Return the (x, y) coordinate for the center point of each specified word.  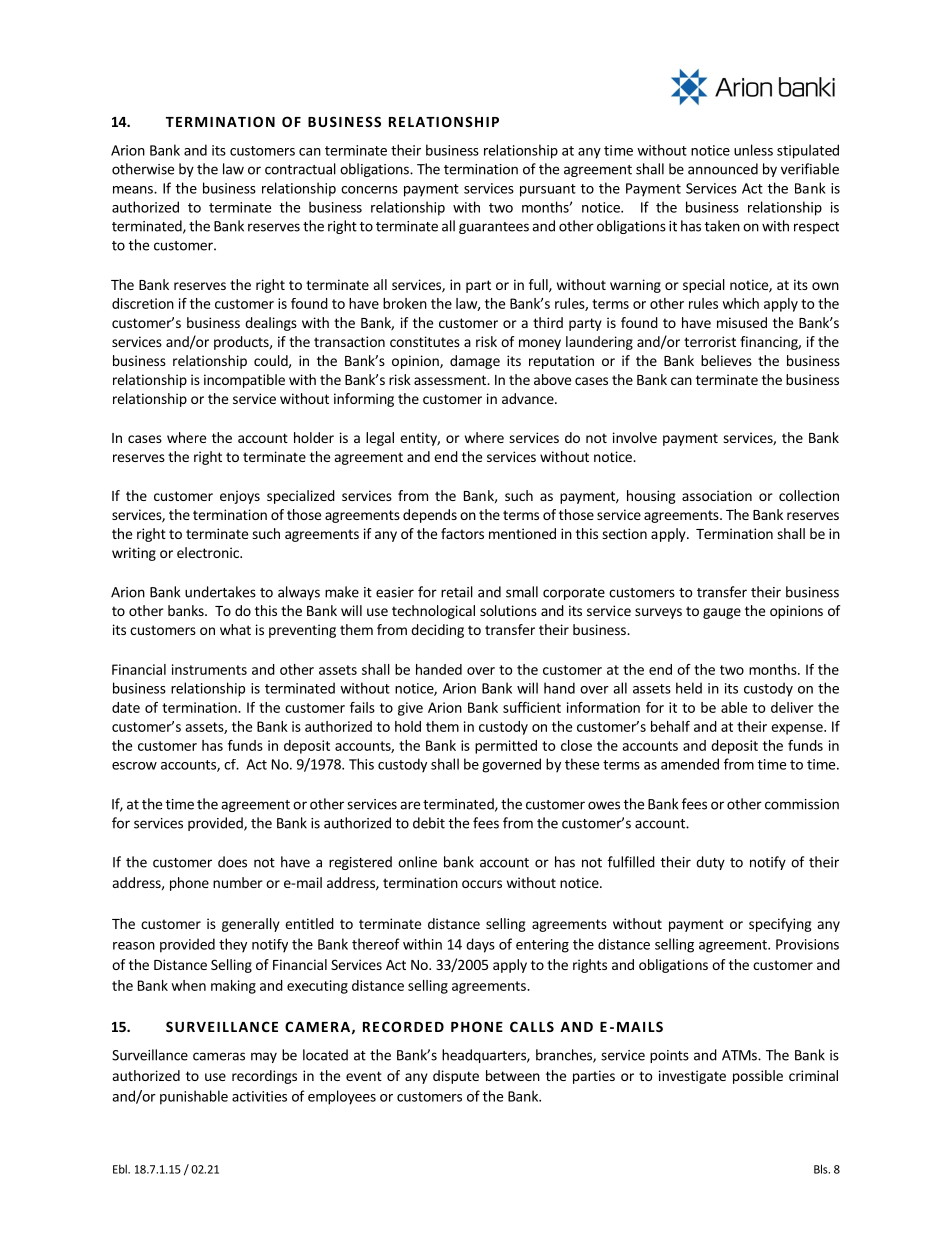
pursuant (548, 190)
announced (723, 169)
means (134, 190)
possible (758, 1077)
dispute (456, 1077)
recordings (264, 1077)
